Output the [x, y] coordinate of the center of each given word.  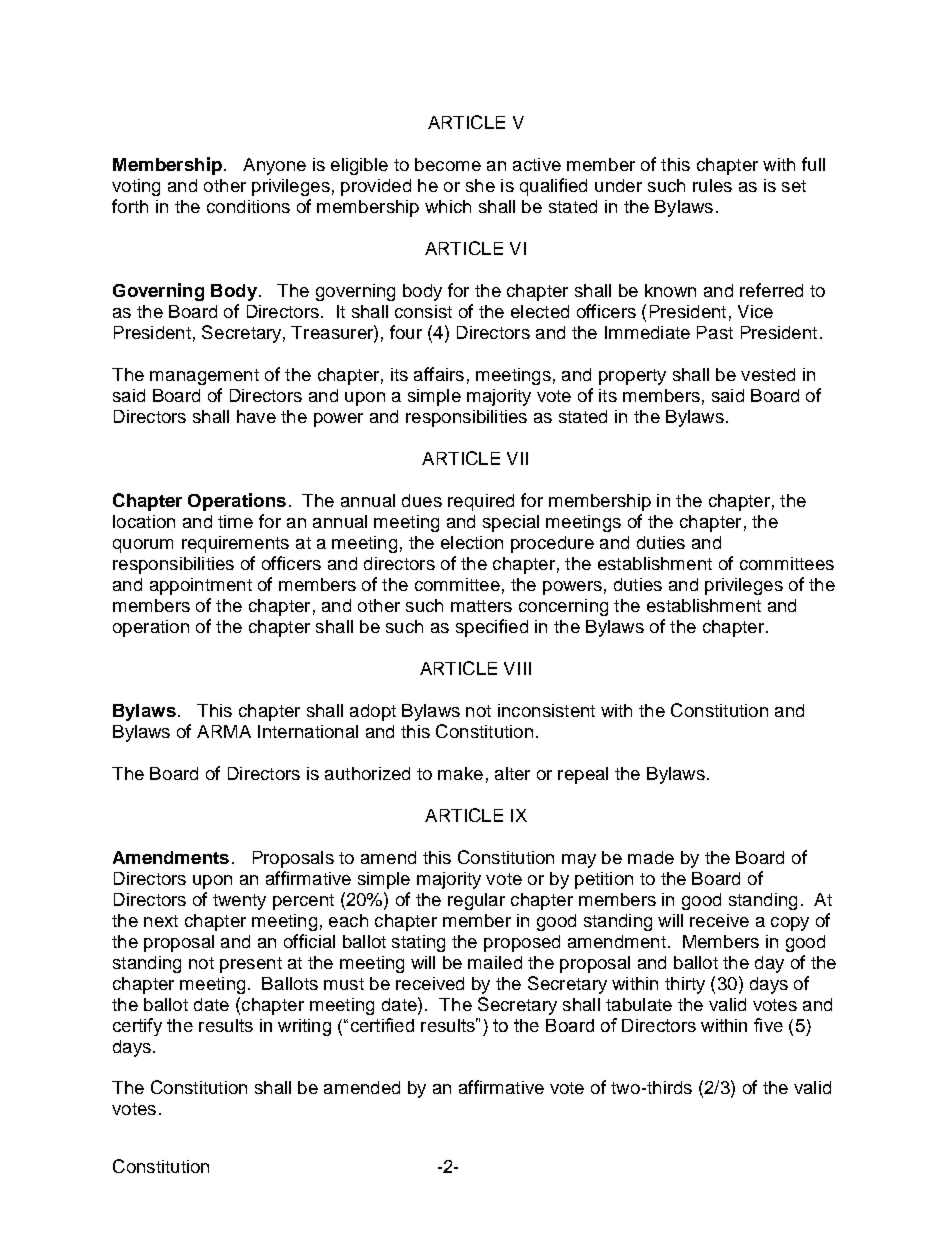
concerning [563, 607]
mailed [495, 962]
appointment [201, 586]
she [480, 185]
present [251, 965]
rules [712, 185]
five [768, 1025]
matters [481, 606]
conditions [248, 206]
